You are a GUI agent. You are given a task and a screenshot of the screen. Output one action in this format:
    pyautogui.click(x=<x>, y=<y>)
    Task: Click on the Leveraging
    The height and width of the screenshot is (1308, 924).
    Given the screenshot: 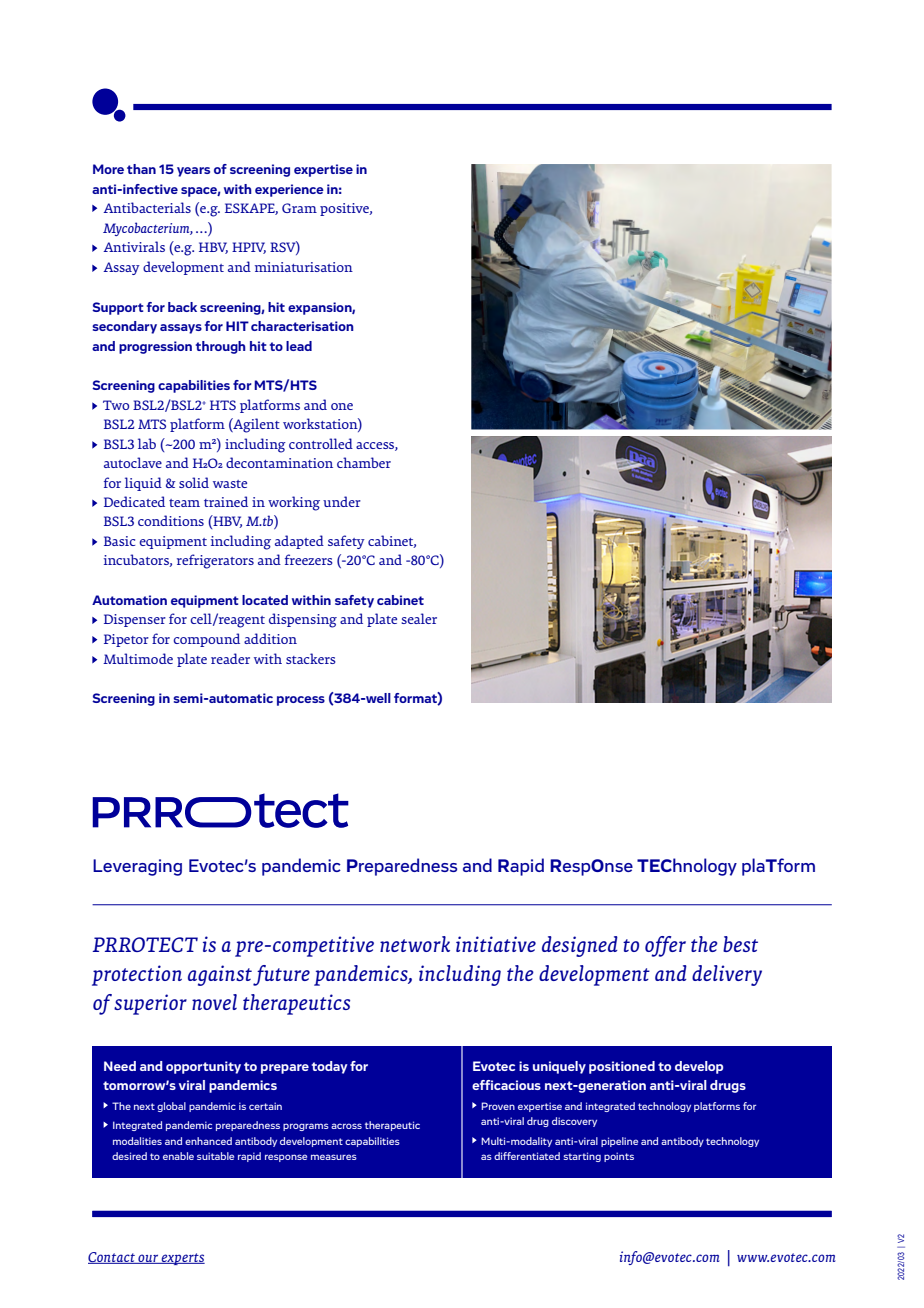 What is the action you would take?
    pyautogui.click(x=137, y=867)
